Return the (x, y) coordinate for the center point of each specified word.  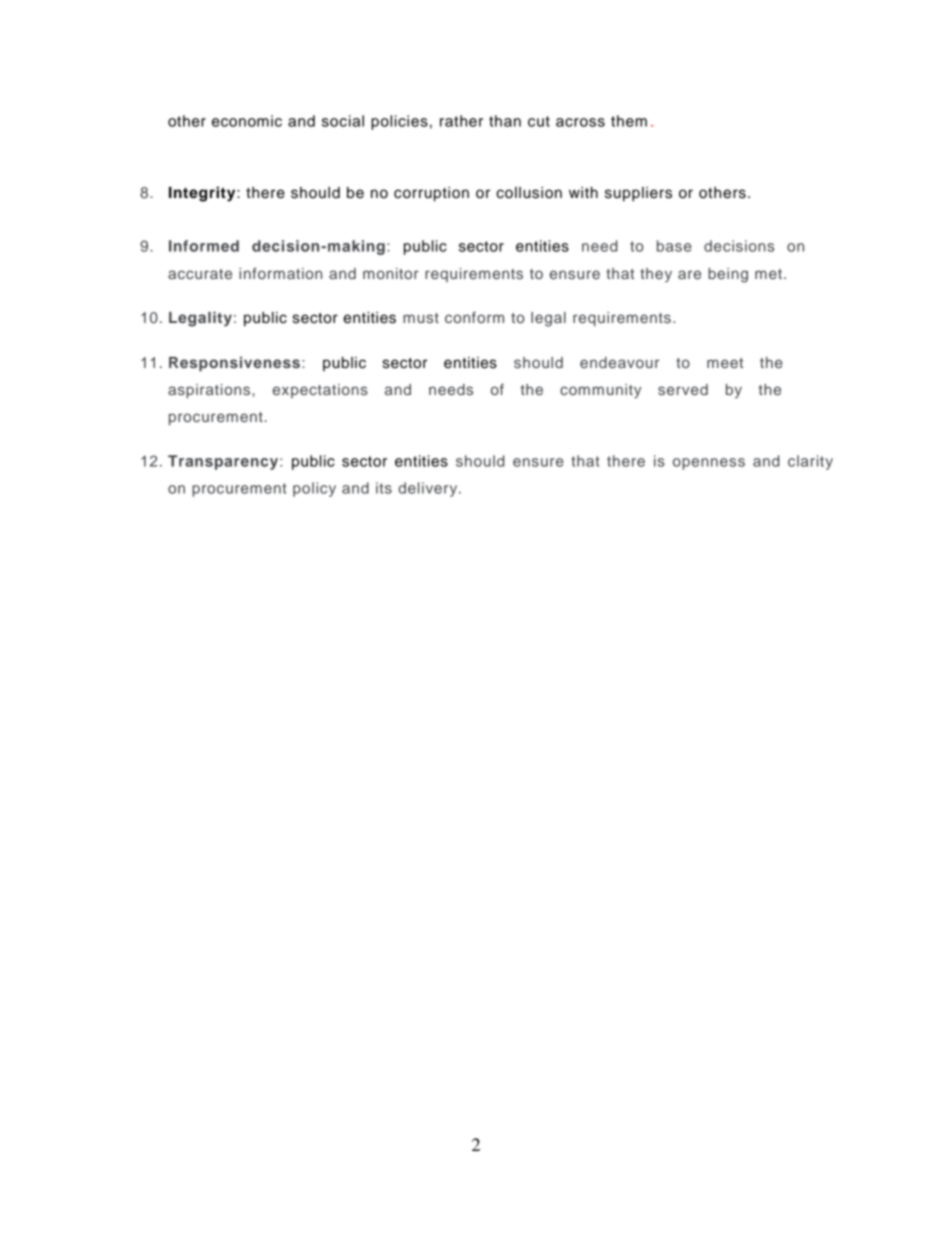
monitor (391, 273)
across (580, 122)
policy (314, 489)
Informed (204, 246)
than (505, 121)
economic (247, 121)
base (674, 246)
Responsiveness (234, 364)
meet (725, 363)
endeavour (619, 362)
